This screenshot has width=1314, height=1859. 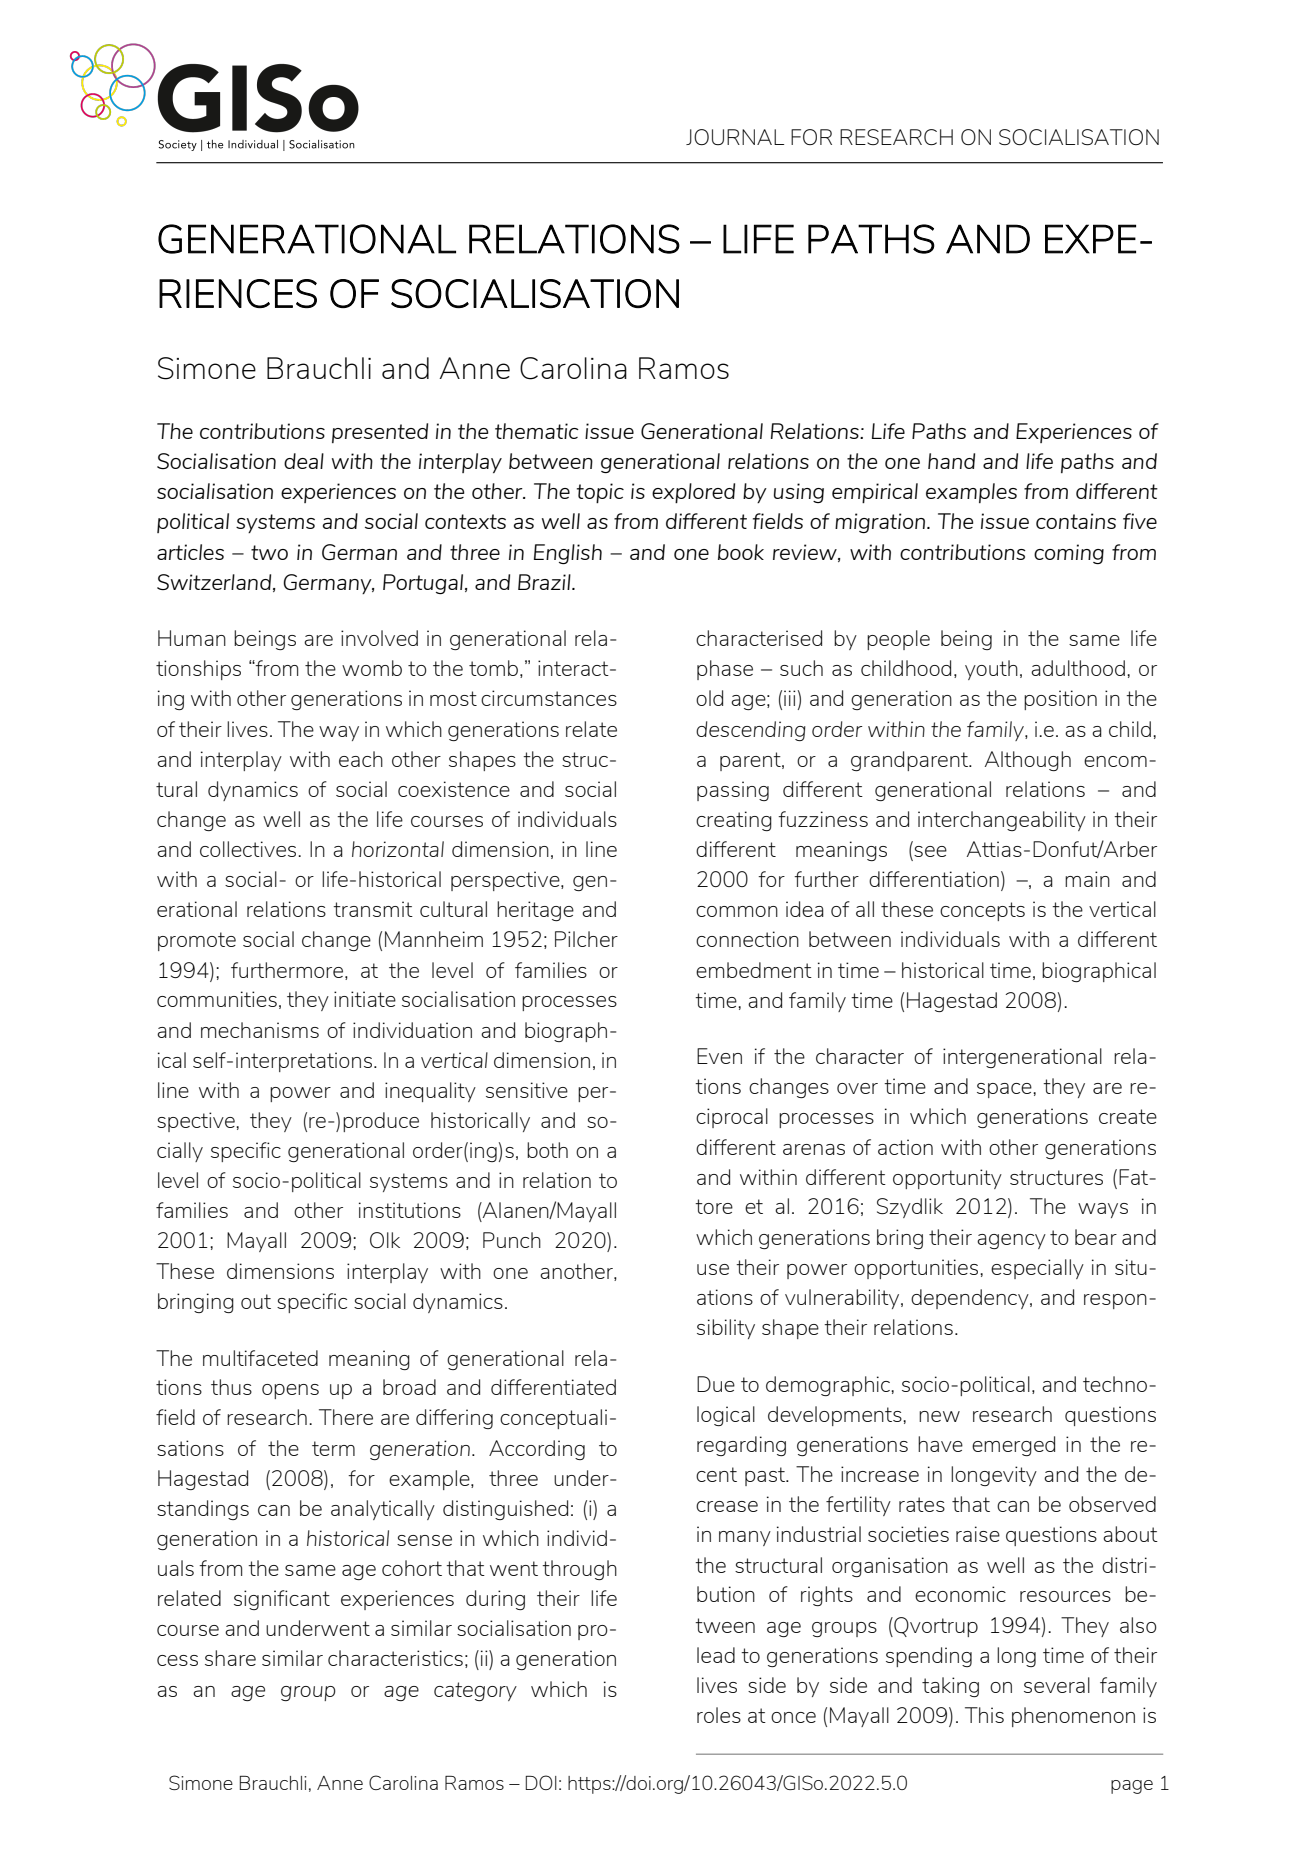 I want to click on main, so click(x=1087, y=879).
